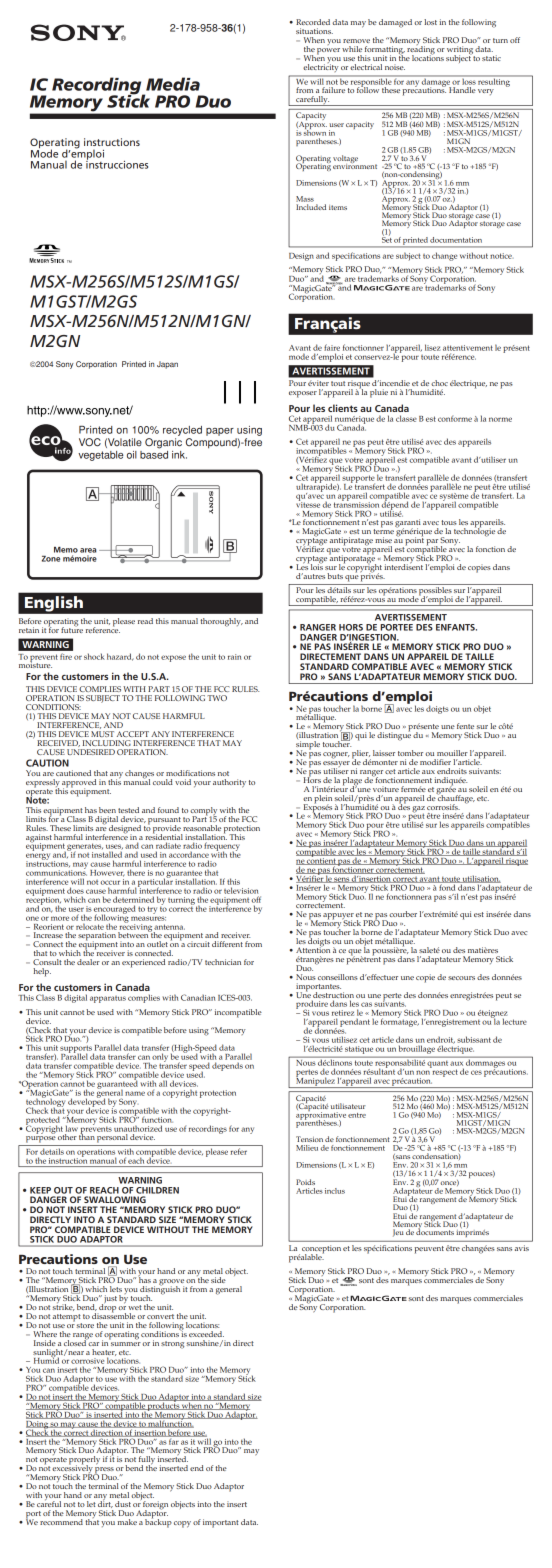 Image resolution: width=552 pixels, height=1568 pixels. What do you see at coordinates (435, 762) in the screenshot?
I see `modifier` at bounding box center [435, 762].
